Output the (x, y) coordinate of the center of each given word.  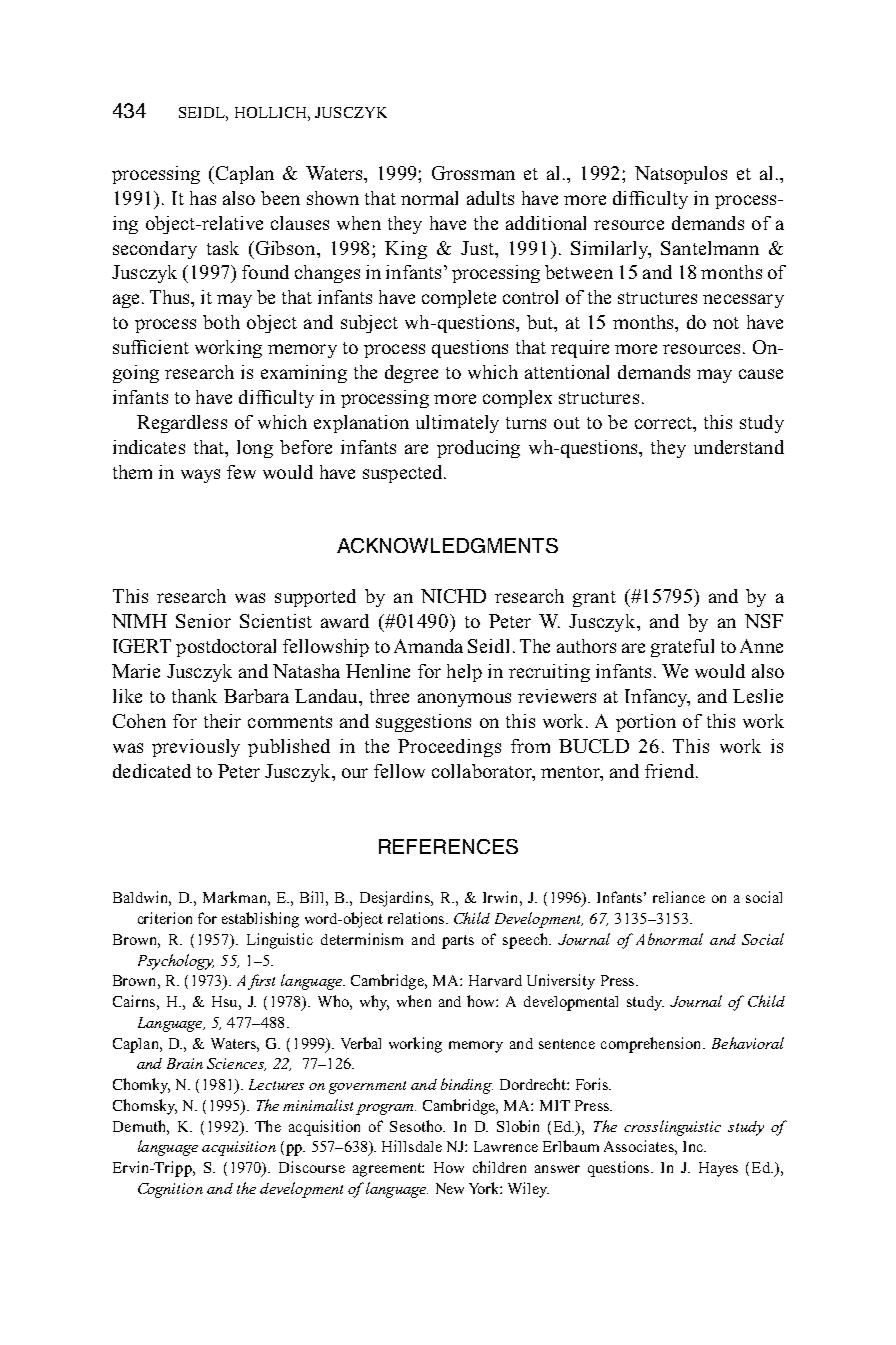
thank (194, 696)
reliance (679, 897)
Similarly (610, 250)
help (464, 673)
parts (458, 942)
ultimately (457, 424)
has (203, 198)
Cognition (170, 1190)
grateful (682, 648)
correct (664, 423)
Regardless (182, 424)
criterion (165, 918)
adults (490, 198)
